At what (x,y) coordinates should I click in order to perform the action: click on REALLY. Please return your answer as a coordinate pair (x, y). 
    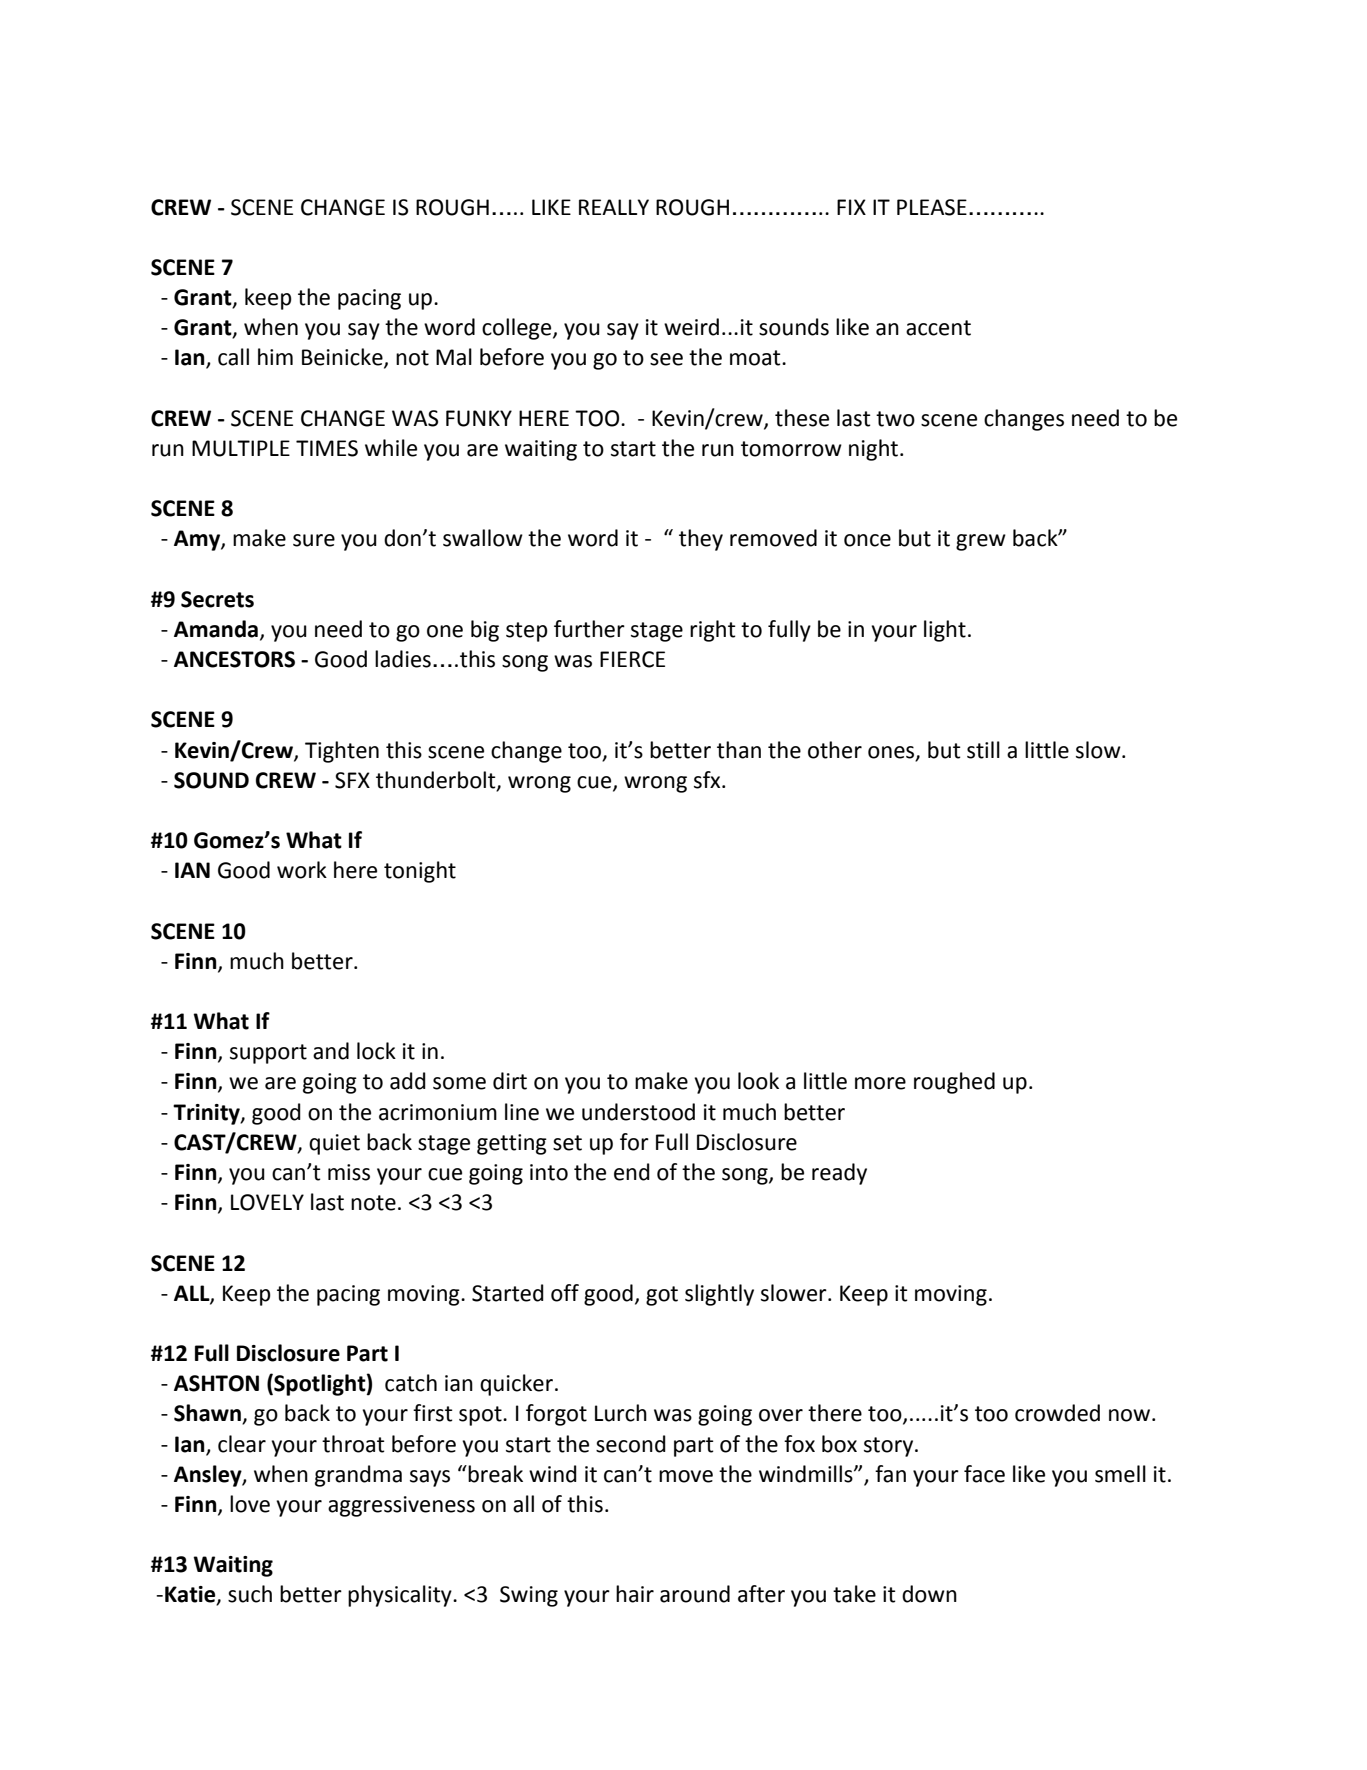
    Looking at the image, I should click on (614, 207).
